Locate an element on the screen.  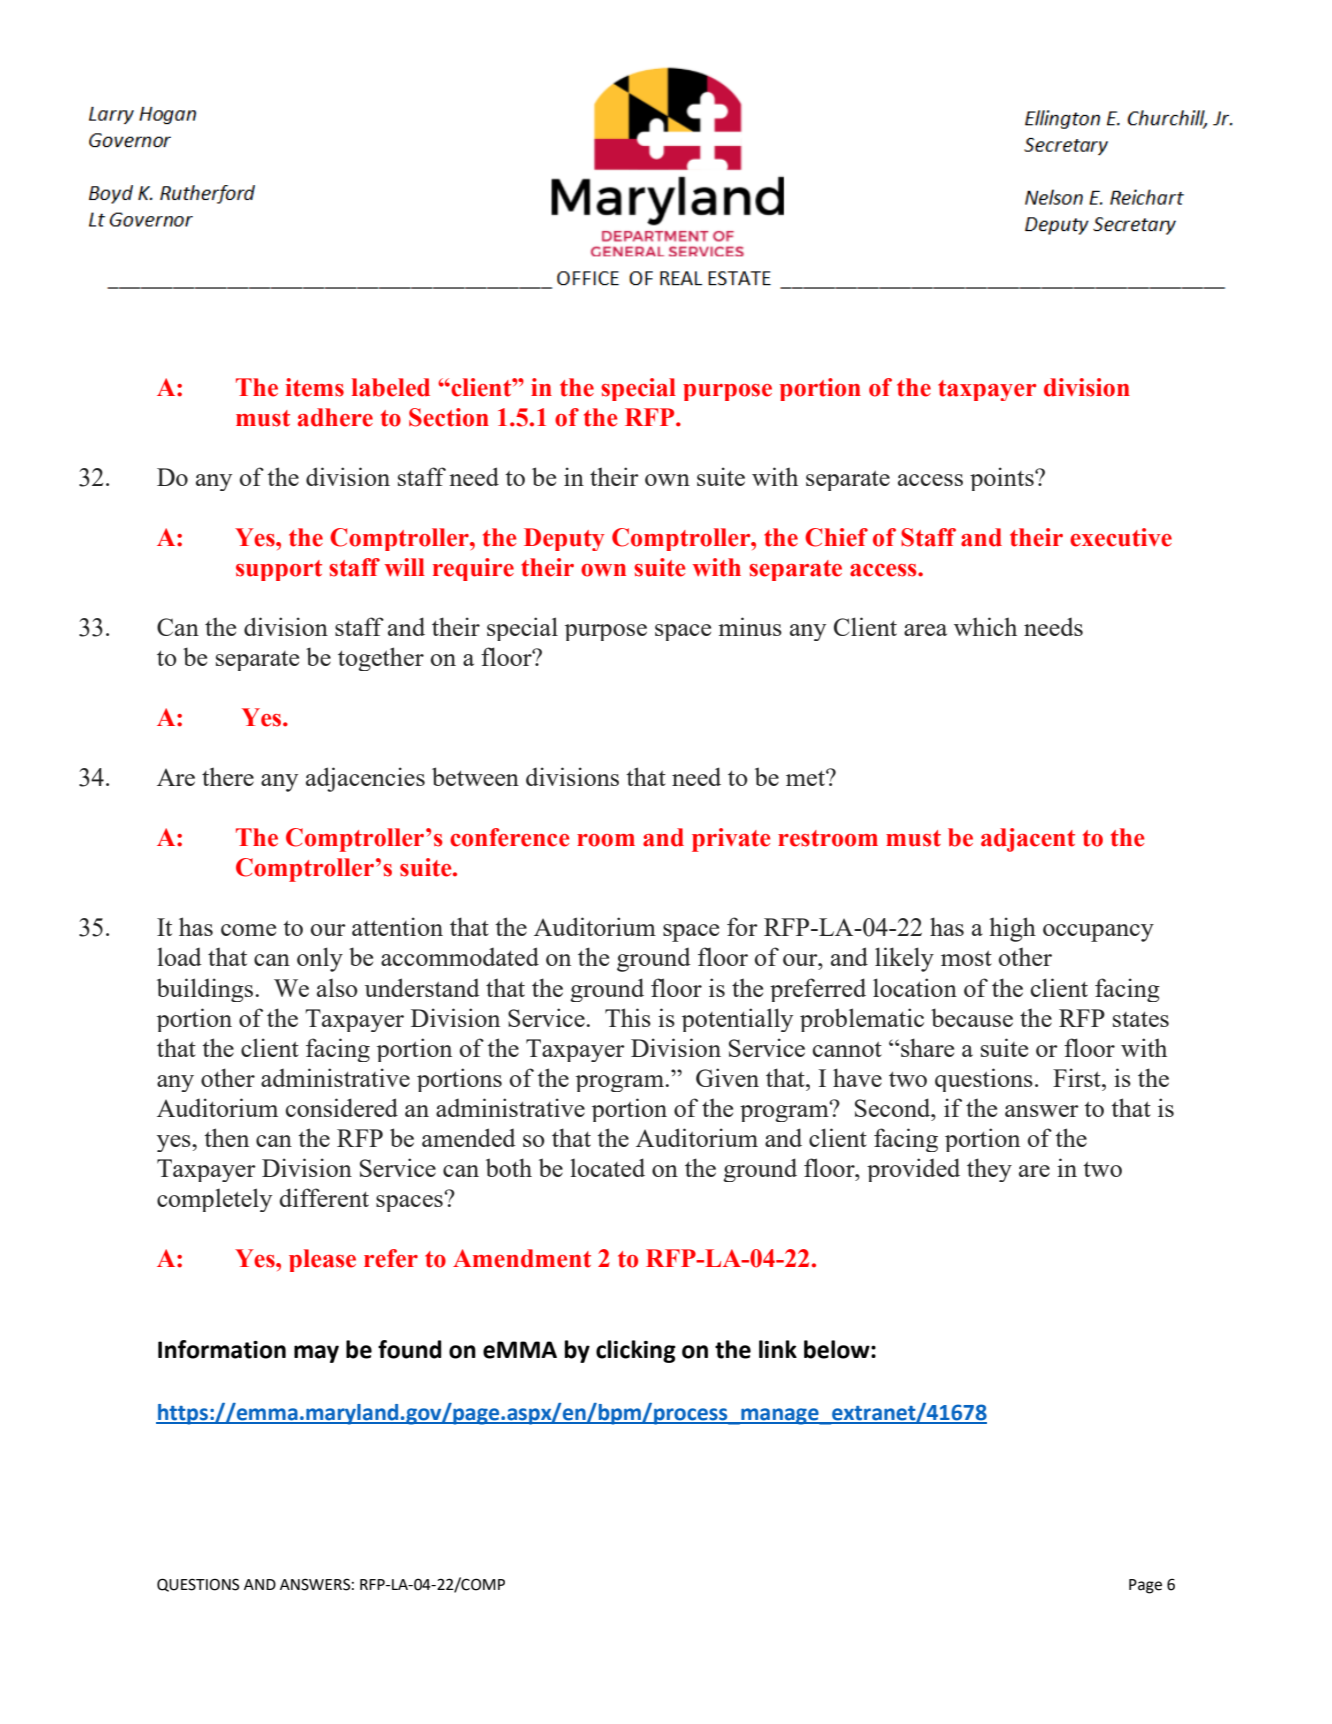
together is located at coordinates (381, 659).
